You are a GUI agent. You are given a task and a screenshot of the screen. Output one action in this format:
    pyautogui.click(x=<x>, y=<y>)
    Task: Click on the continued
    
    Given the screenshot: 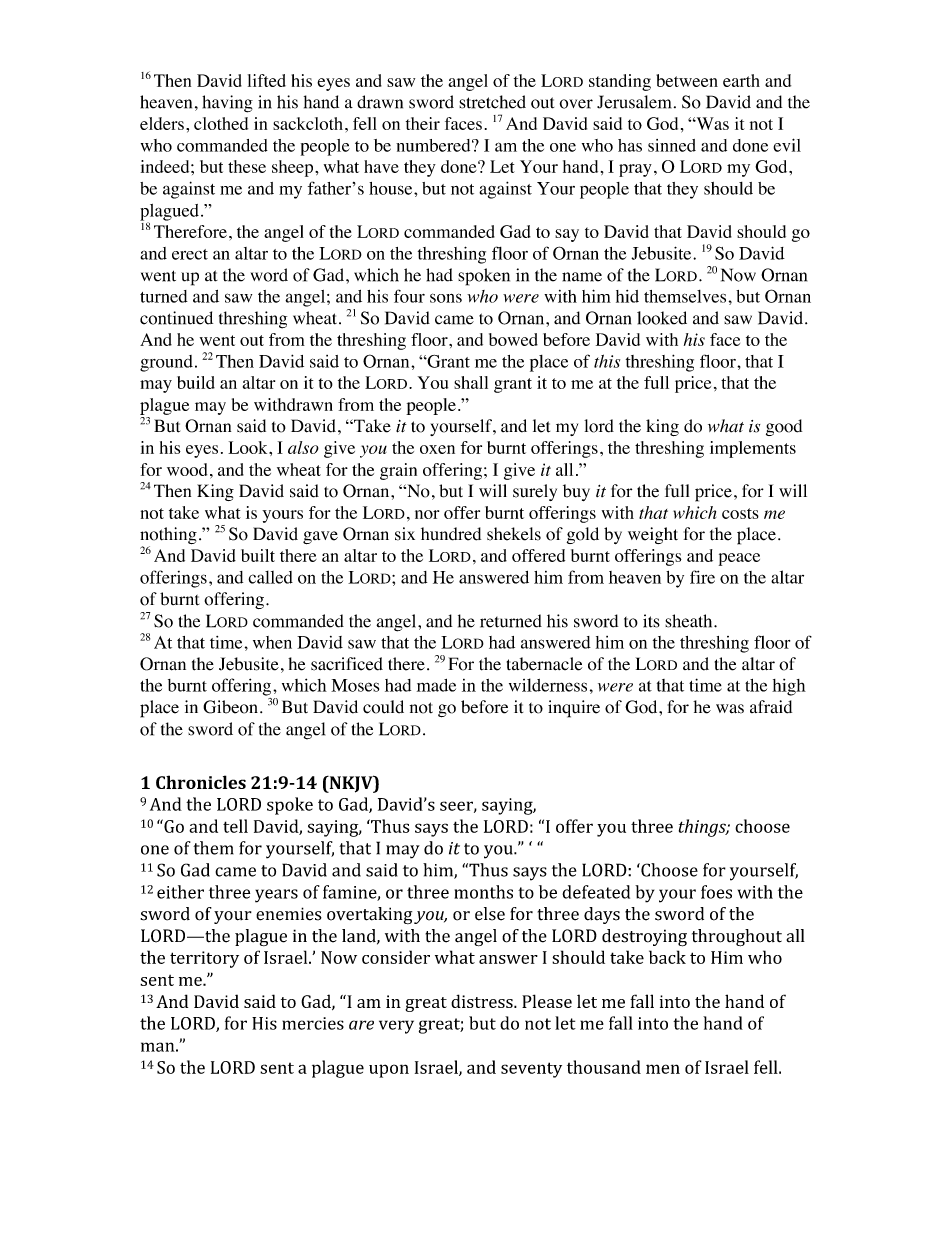 What is the action you would take?
    pyautogui.click(x=176, y=318)
